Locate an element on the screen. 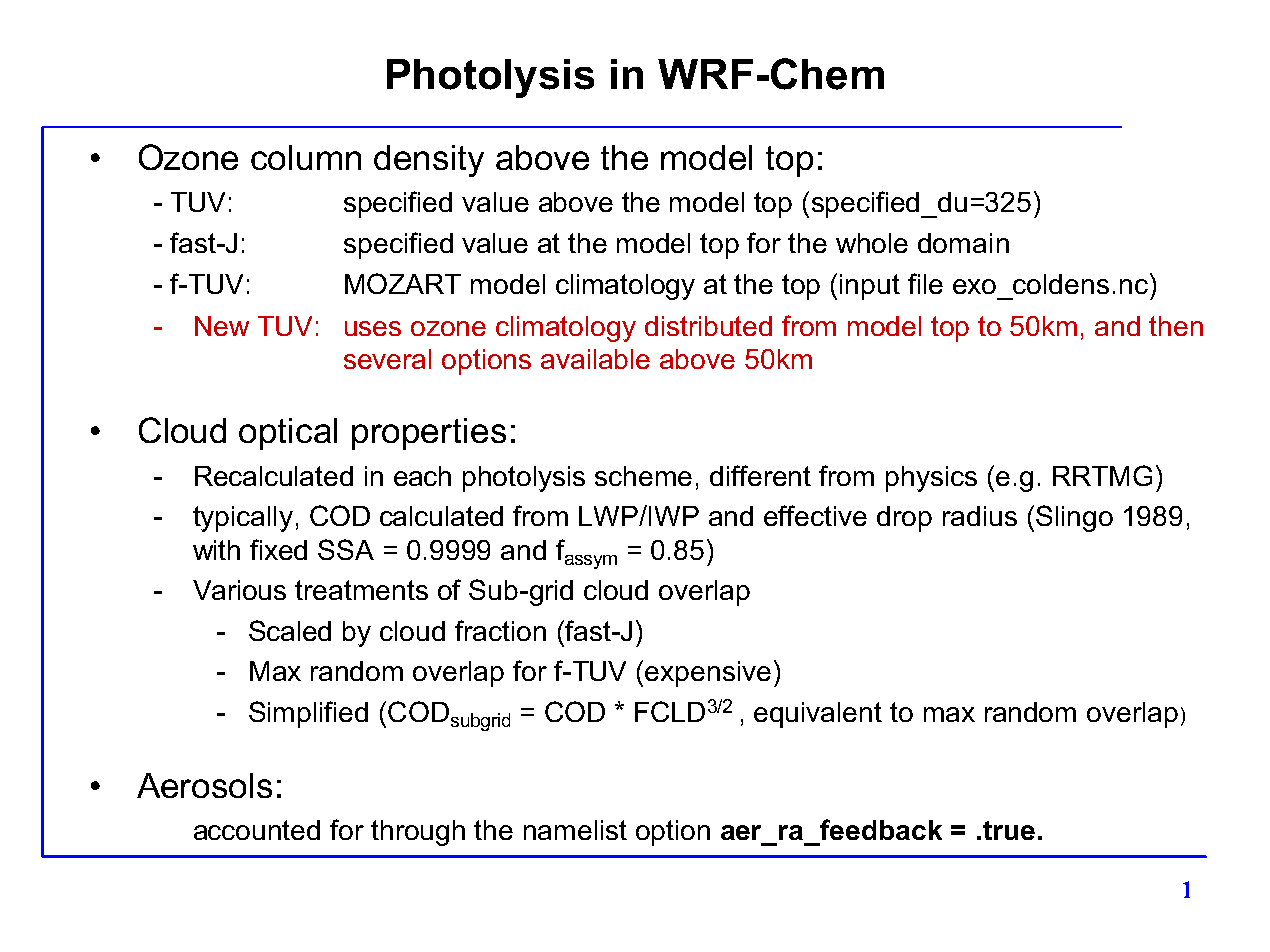  column is located at coordinates (306, 157).
